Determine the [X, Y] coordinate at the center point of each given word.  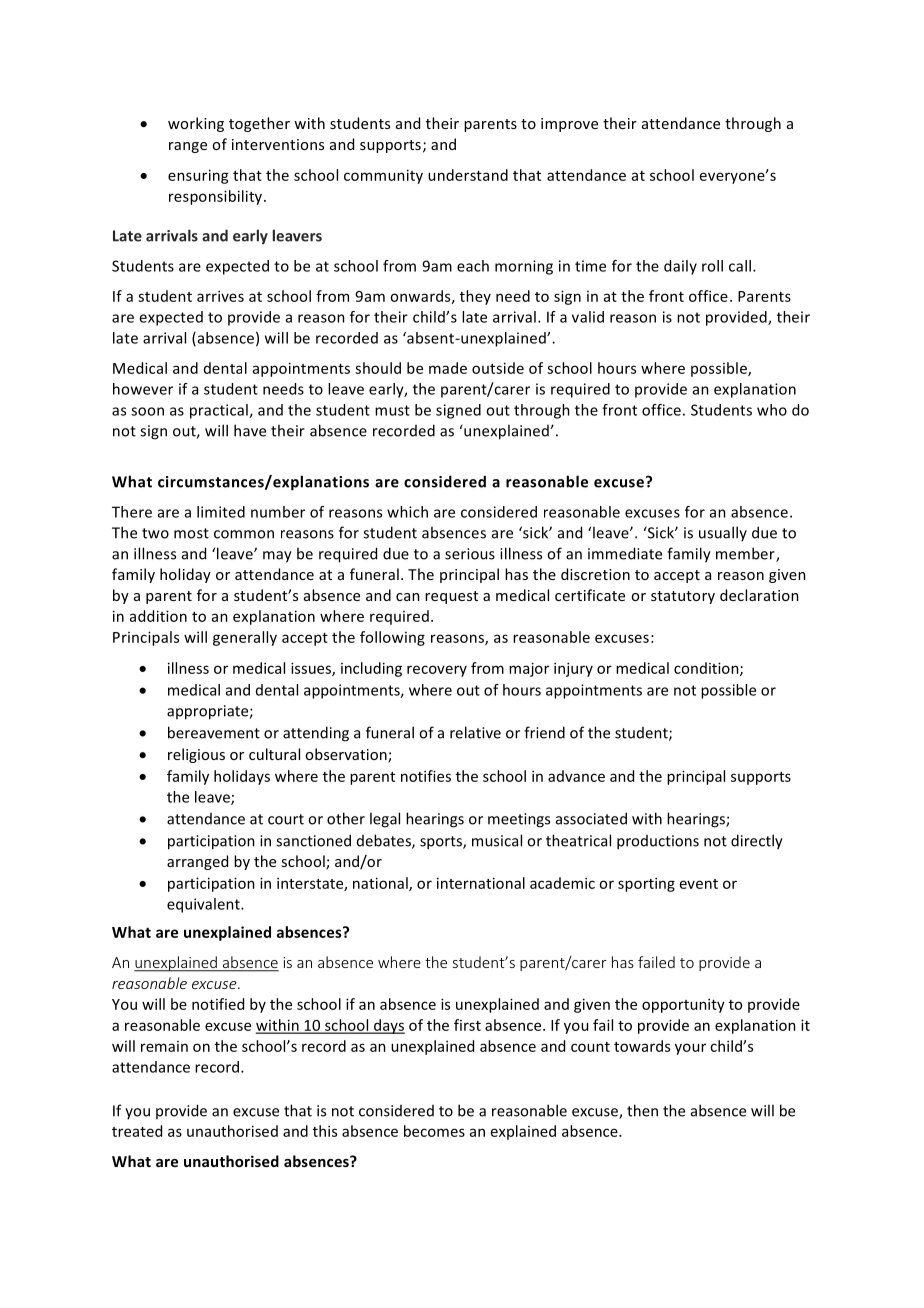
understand [468, 175]
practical [220, 411]
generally [245, 638]
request [451, 597]
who [772, 410]
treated [137, 1131]
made [448, 368]
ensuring [198, 176]
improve [569, 125]
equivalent [204, 905]
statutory [683, 597]
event [699, 884]
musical [497, 840]
